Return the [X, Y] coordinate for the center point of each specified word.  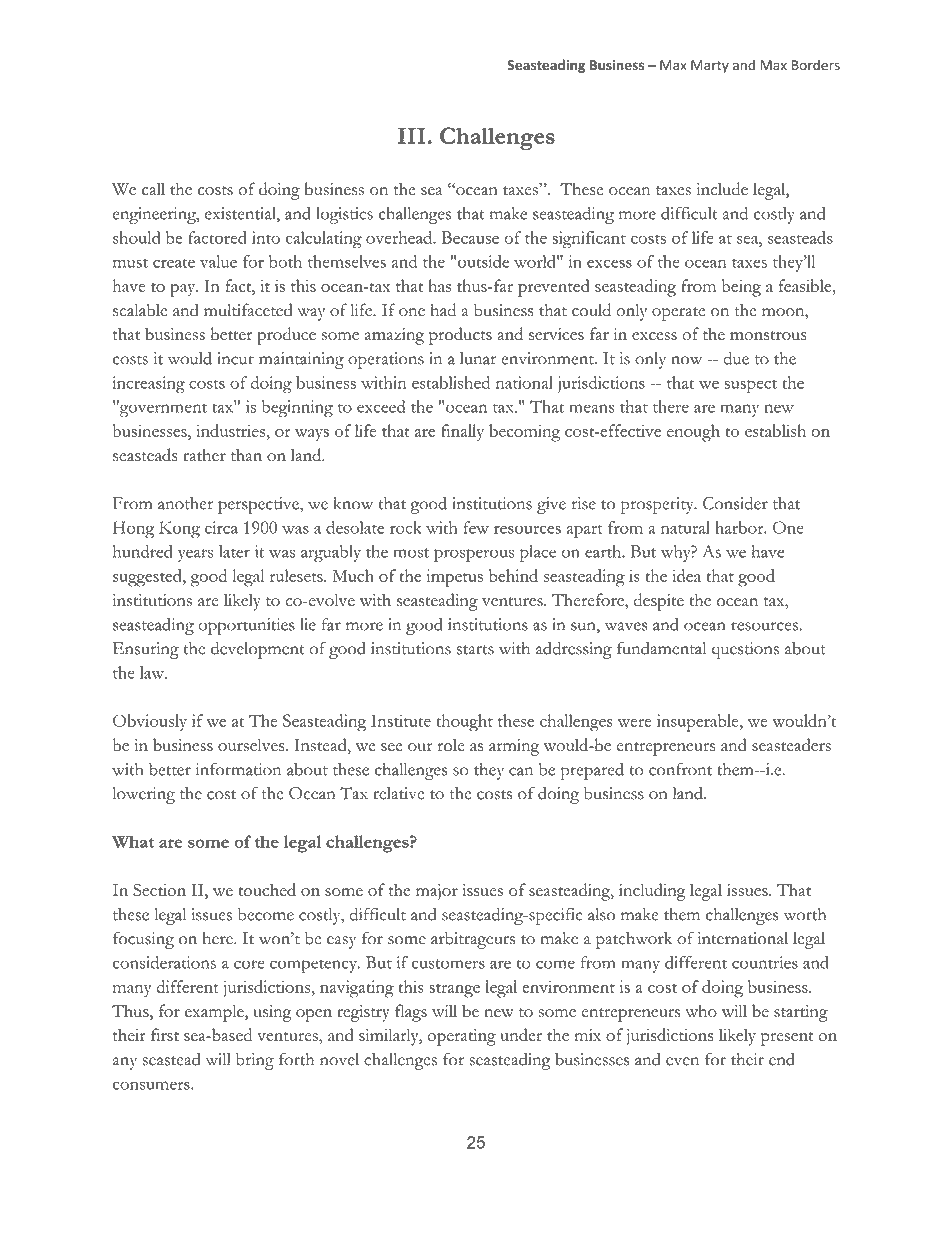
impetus [454, 578]
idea [686, 575]
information [238, 769]
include [722, 189]
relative [399, 793]
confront [680, 769]
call [153, 189]
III [412, 136]
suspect [750, 386]
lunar [478, 358]
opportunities [246, 626]
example [215, 1013]
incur [235, 358]
